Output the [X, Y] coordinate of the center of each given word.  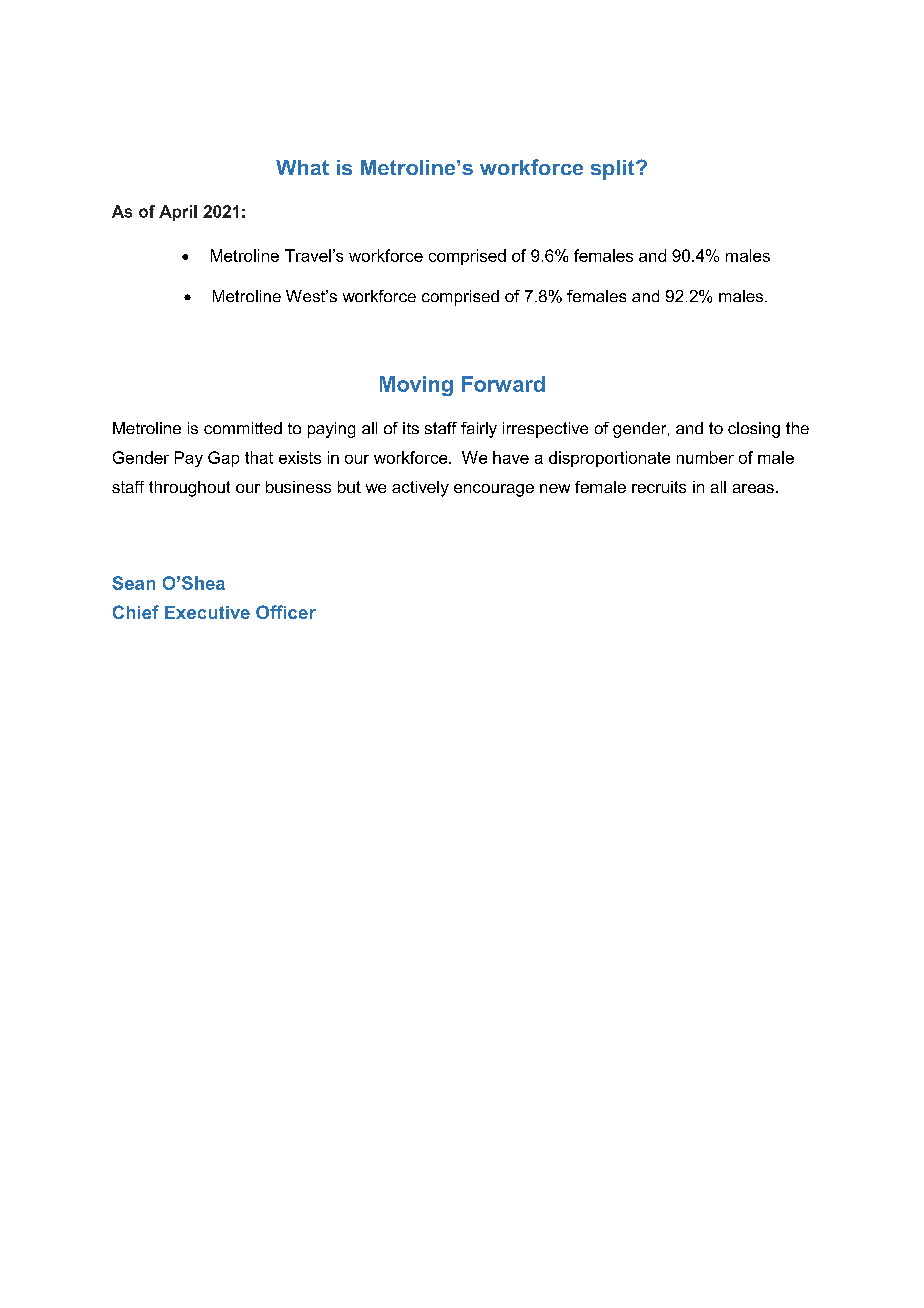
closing [754, 430]
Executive [207, 612]
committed [243, 428]
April [178, 213]
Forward [503, 384]
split [614, 170]
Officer [286, 612]
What [302, 167]
